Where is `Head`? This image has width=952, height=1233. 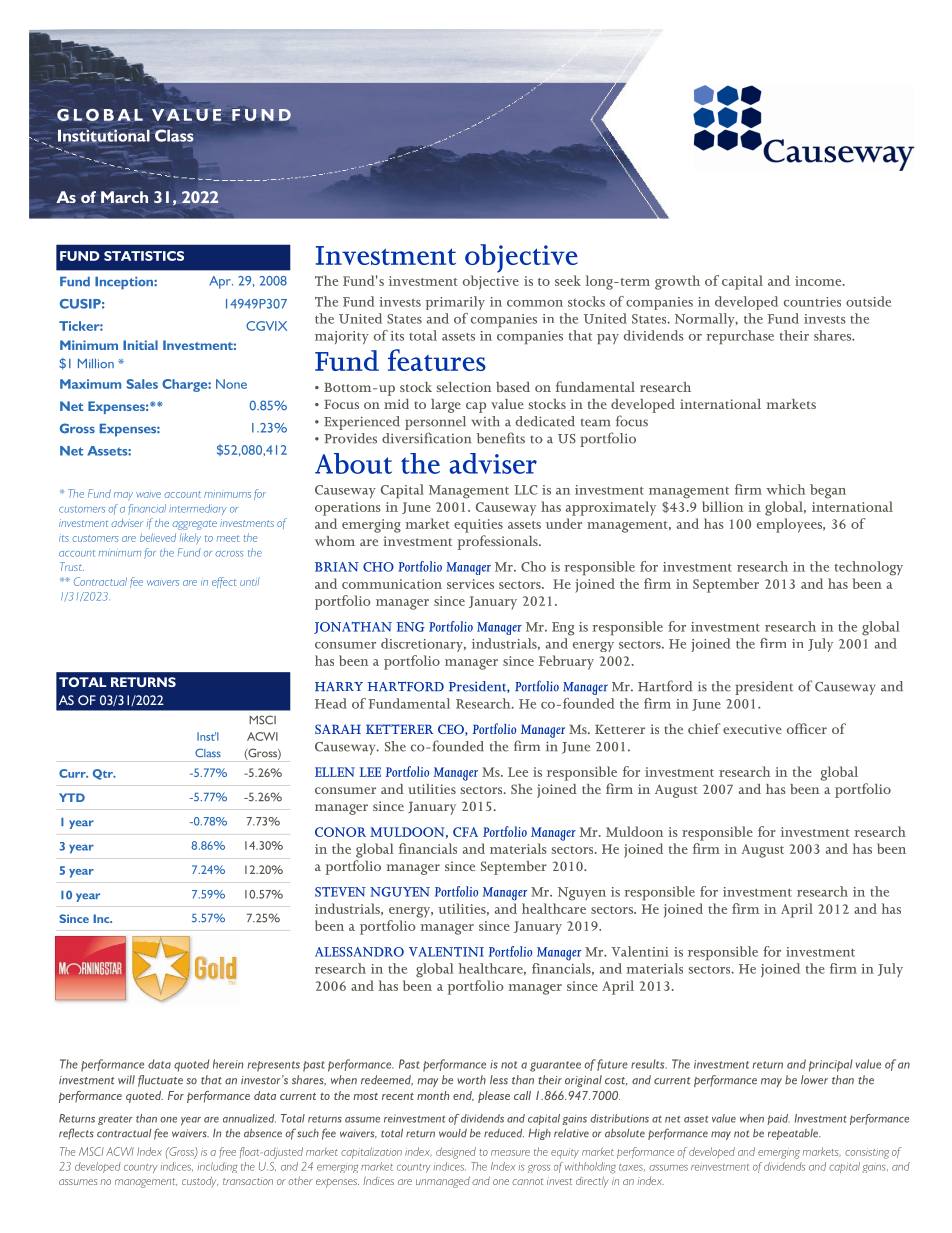
Head is located at coordinates (331, 703).
